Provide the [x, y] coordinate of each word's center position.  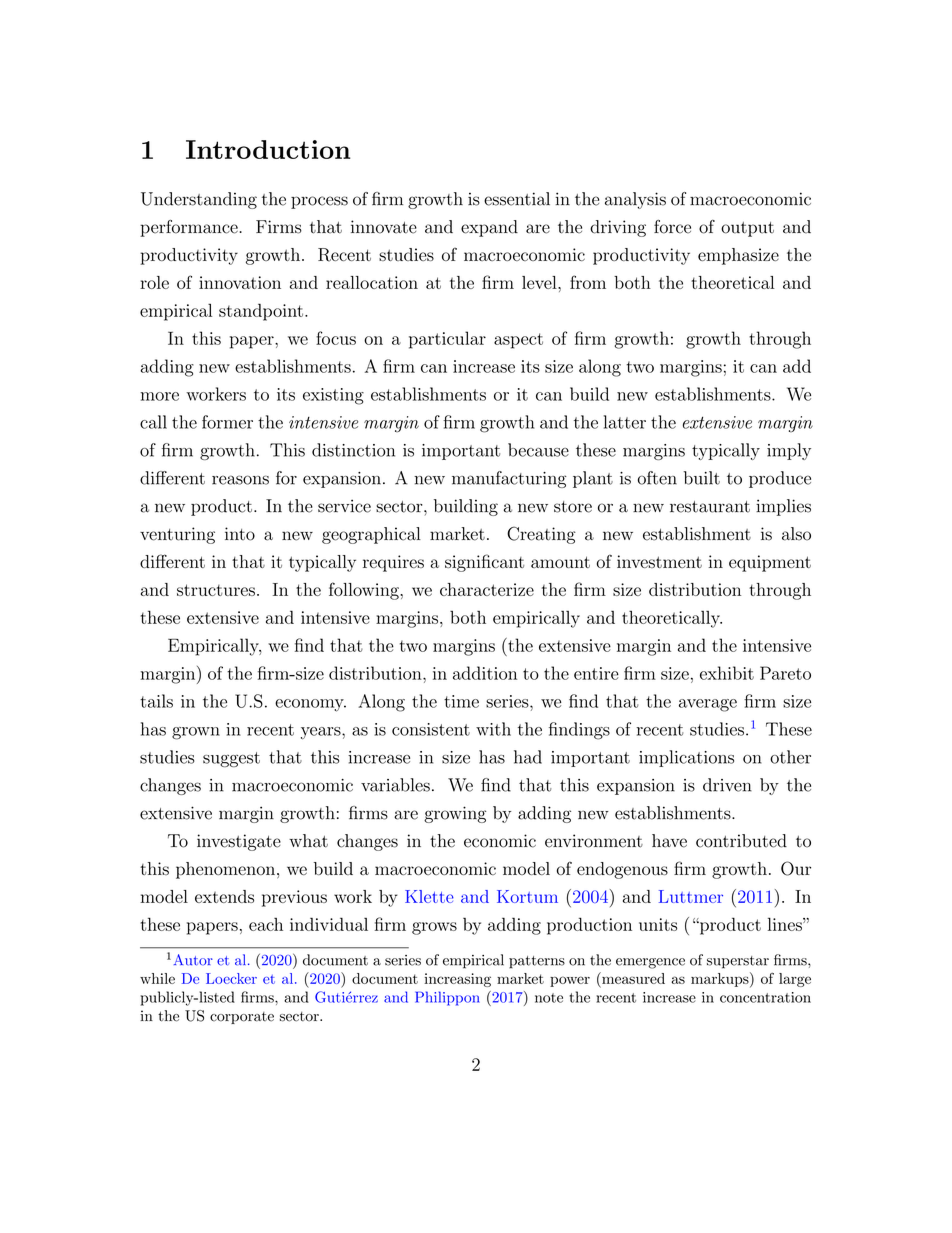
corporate [242, 1018]
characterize [487, 589]
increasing [457, 980]
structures [216, 590]
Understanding [199, 200]
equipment [770, 563]
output [747, 229]
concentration [765, 997]
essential [517, 199]
